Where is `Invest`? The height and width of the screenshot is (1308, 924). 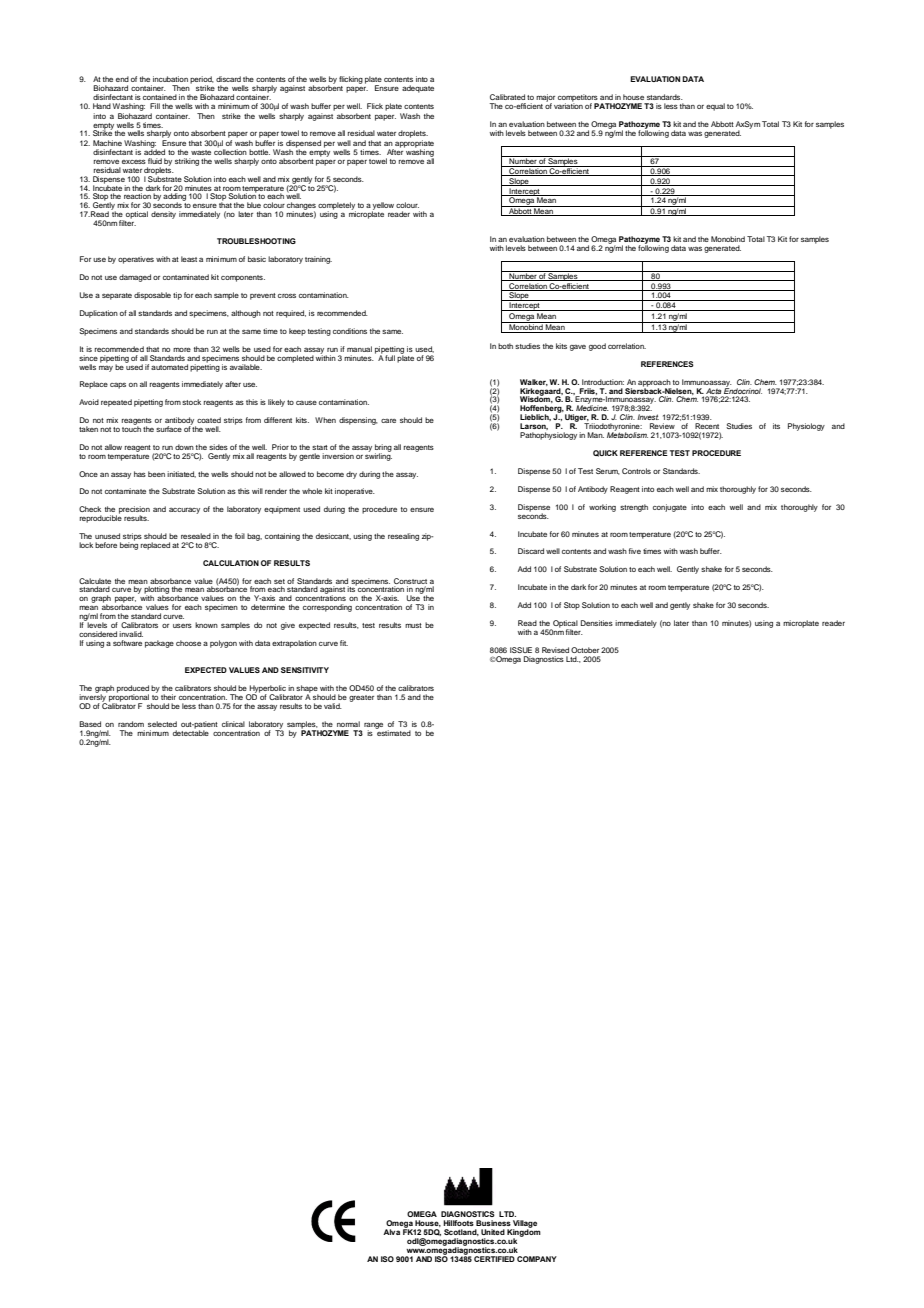 Invest is located at coordinates (648, 417).
